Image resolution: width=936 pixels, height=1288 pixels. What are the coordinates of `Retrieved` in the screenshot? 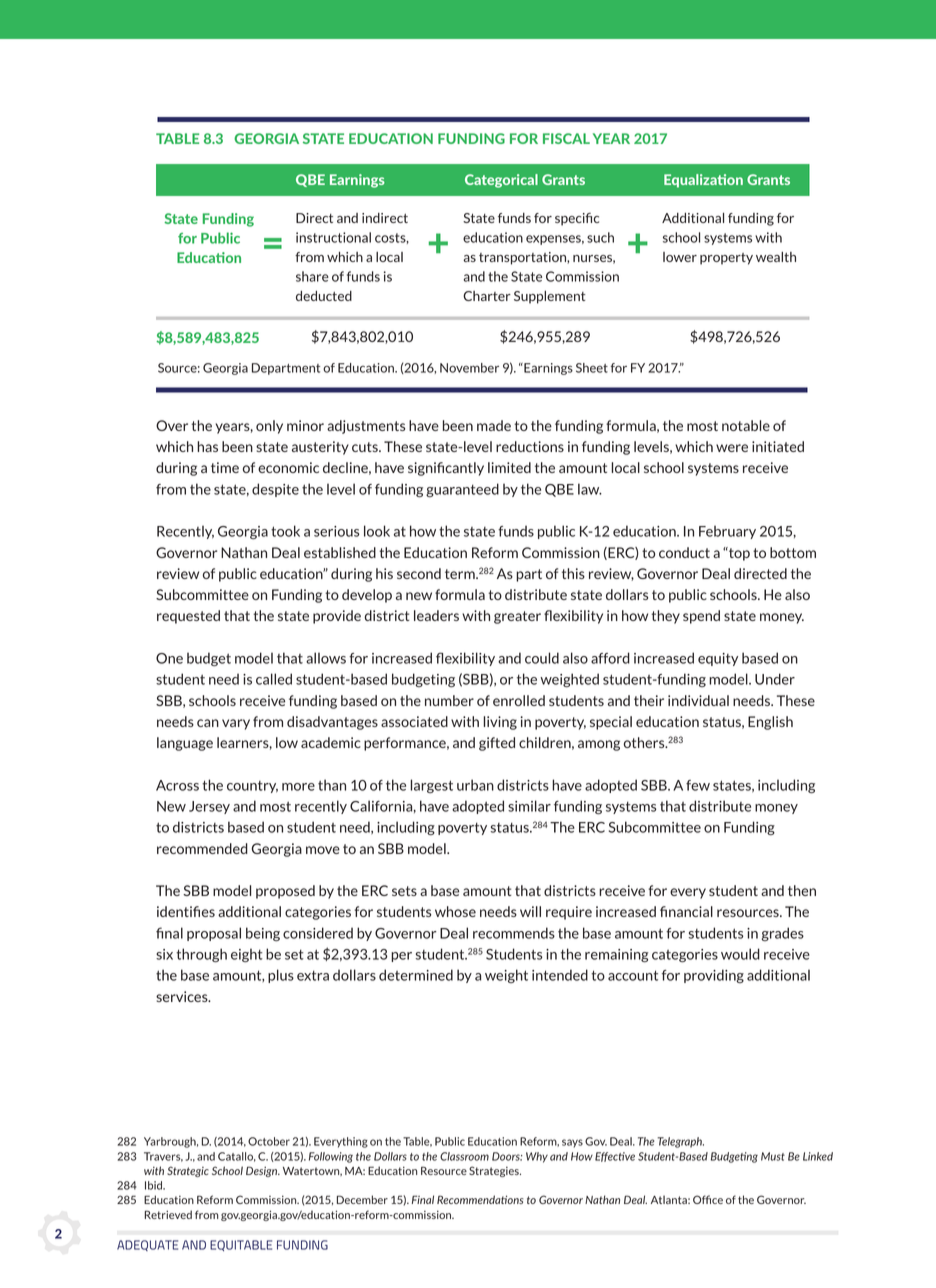 It's located at (168, 1214).
